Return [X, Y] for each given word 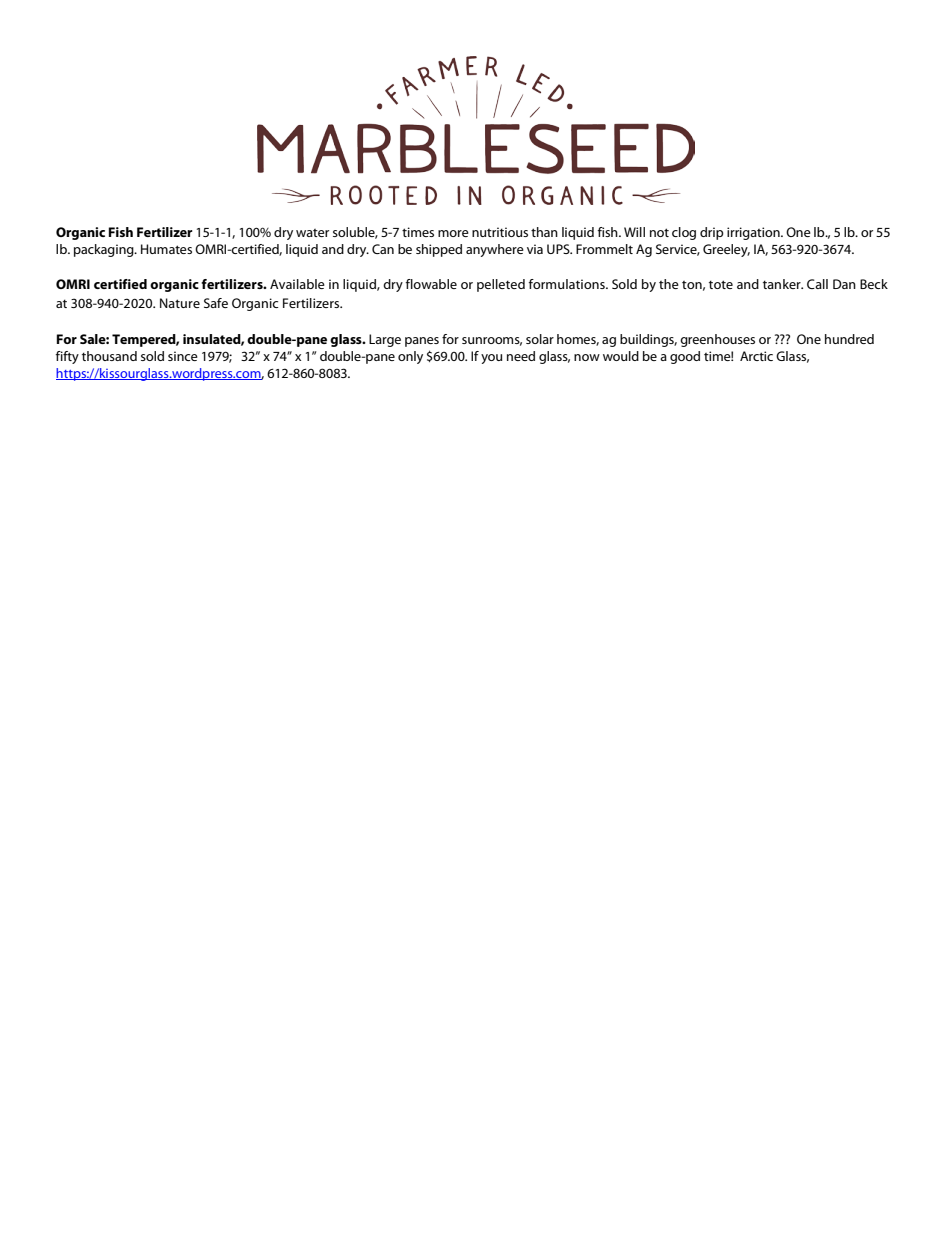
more [453, 233]
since [183, 356]
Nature [180, 303]
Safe [216, 303]
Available [297, 284]
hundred [849, 339]
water [312, 233]
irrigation [754, 233]
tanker [783, 284]
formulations [568, 284]
